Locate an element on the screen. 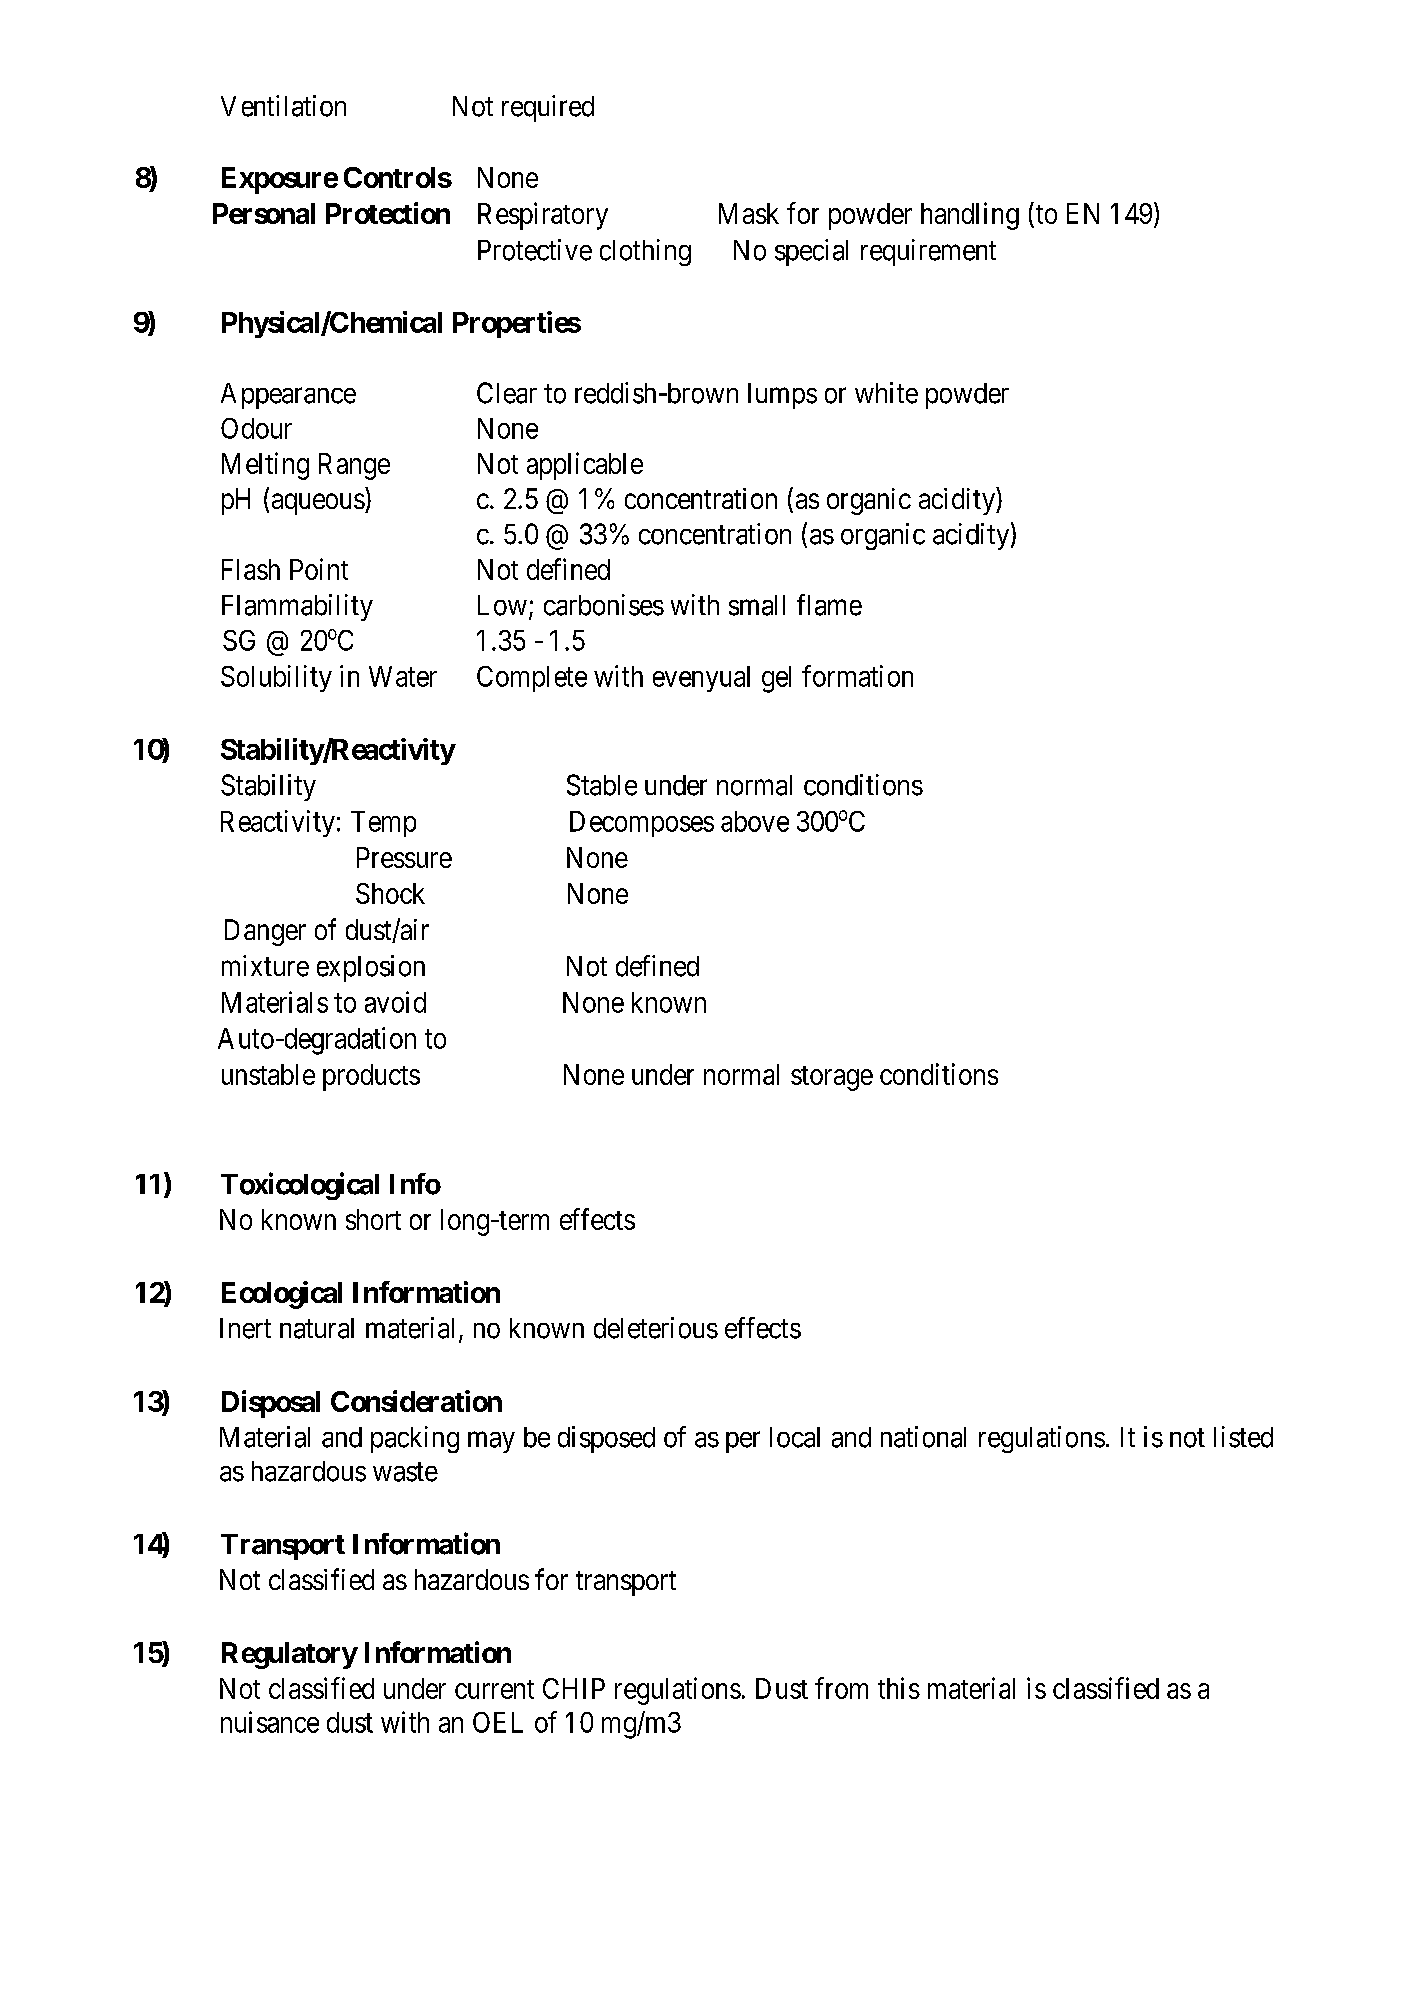 The width and height of the screenshot is (1411, 1995). listed is located at coordinates (1243, 1437).
